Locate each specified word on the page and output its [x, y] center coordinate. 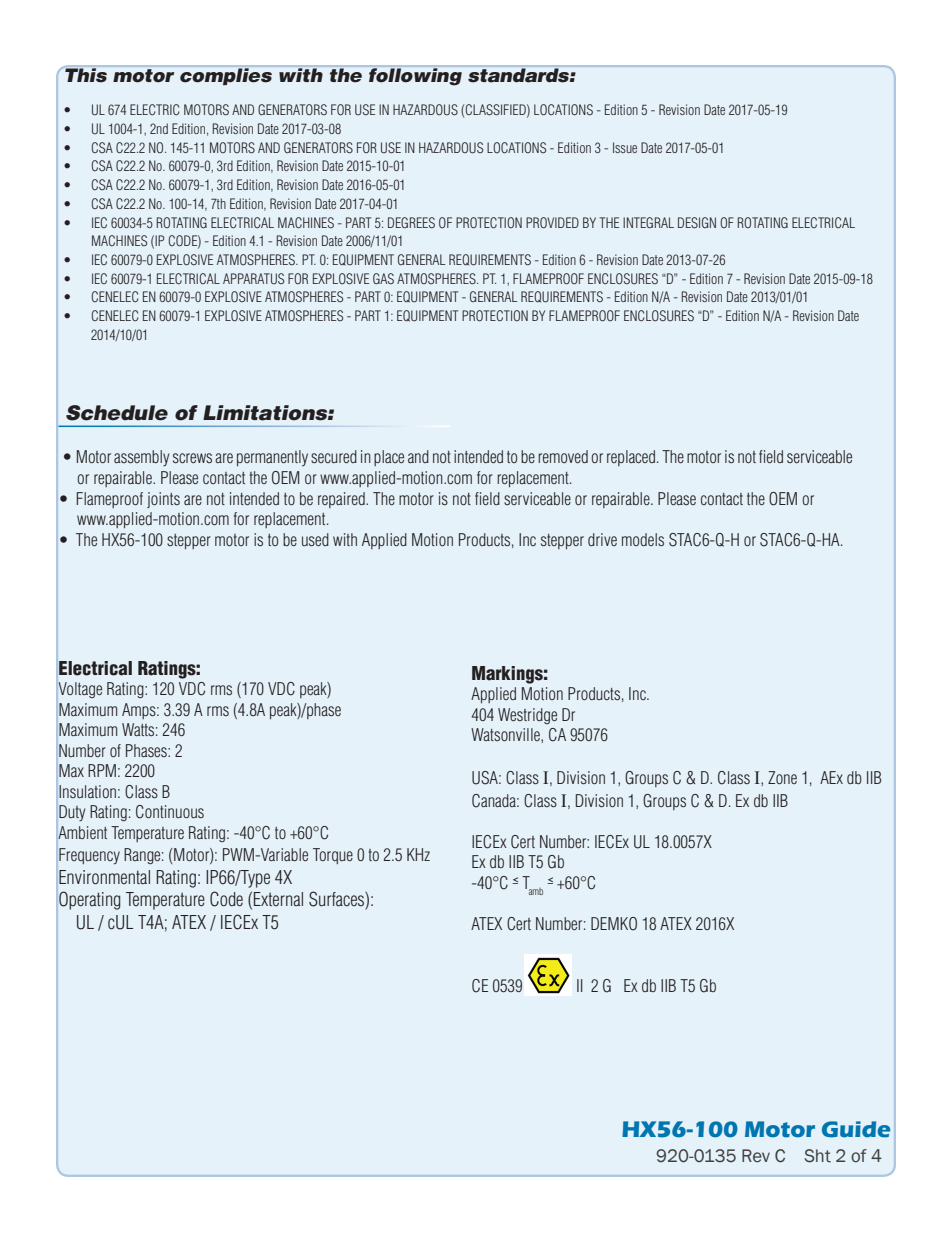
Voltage [80, 690]
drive [602, 539]
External [278, 899]
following [415, 77]
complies [226, 76]
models [643, 539]
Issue [625, 147]
